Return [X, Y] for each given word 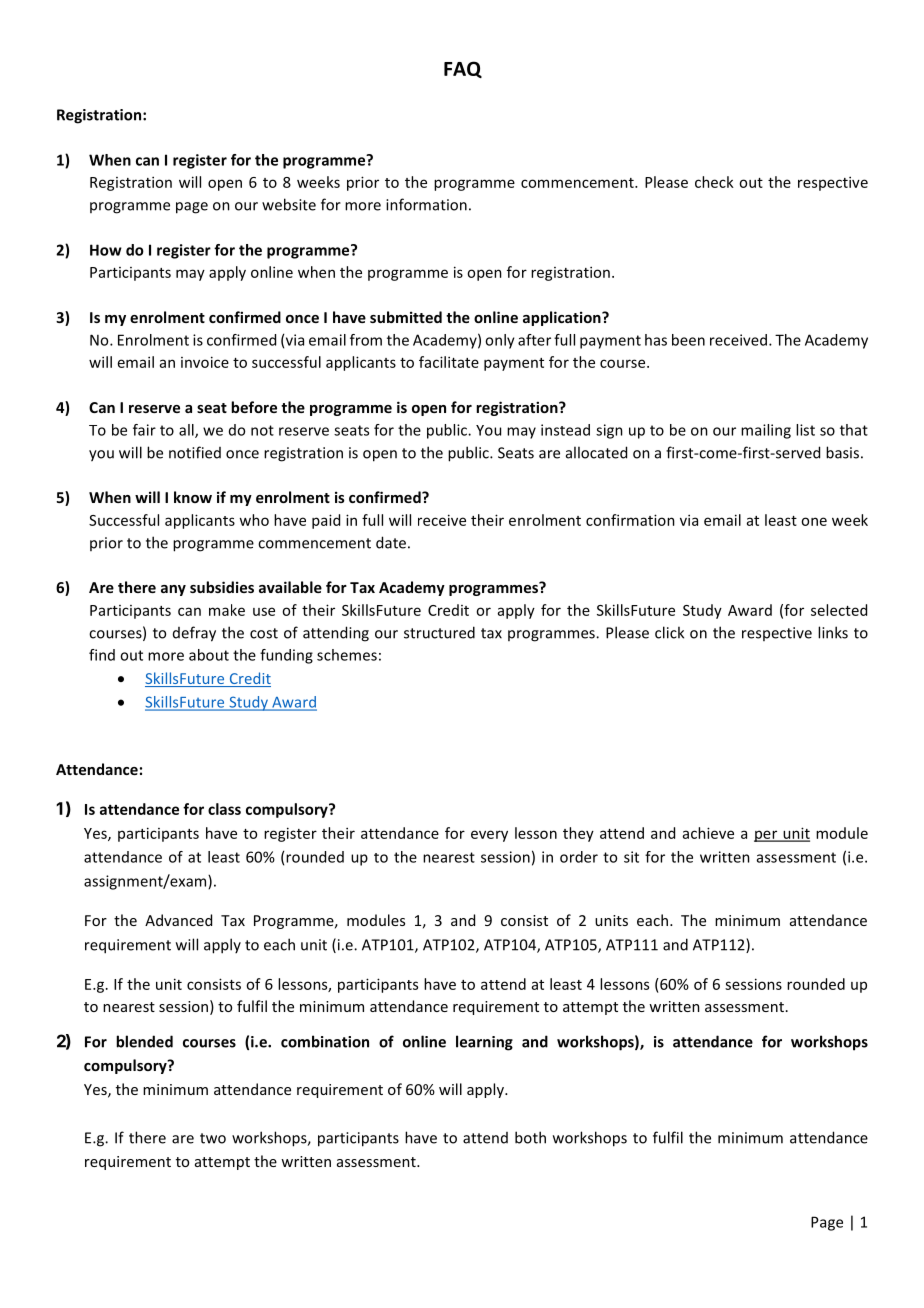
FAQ [463, 69]
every [489, 836]
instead [565, 430]
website [289, 204]
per [767, 836]
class [224, 809]
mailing [766, 431]
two [213, 1138]
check [714, 182]
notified [195, 452]
